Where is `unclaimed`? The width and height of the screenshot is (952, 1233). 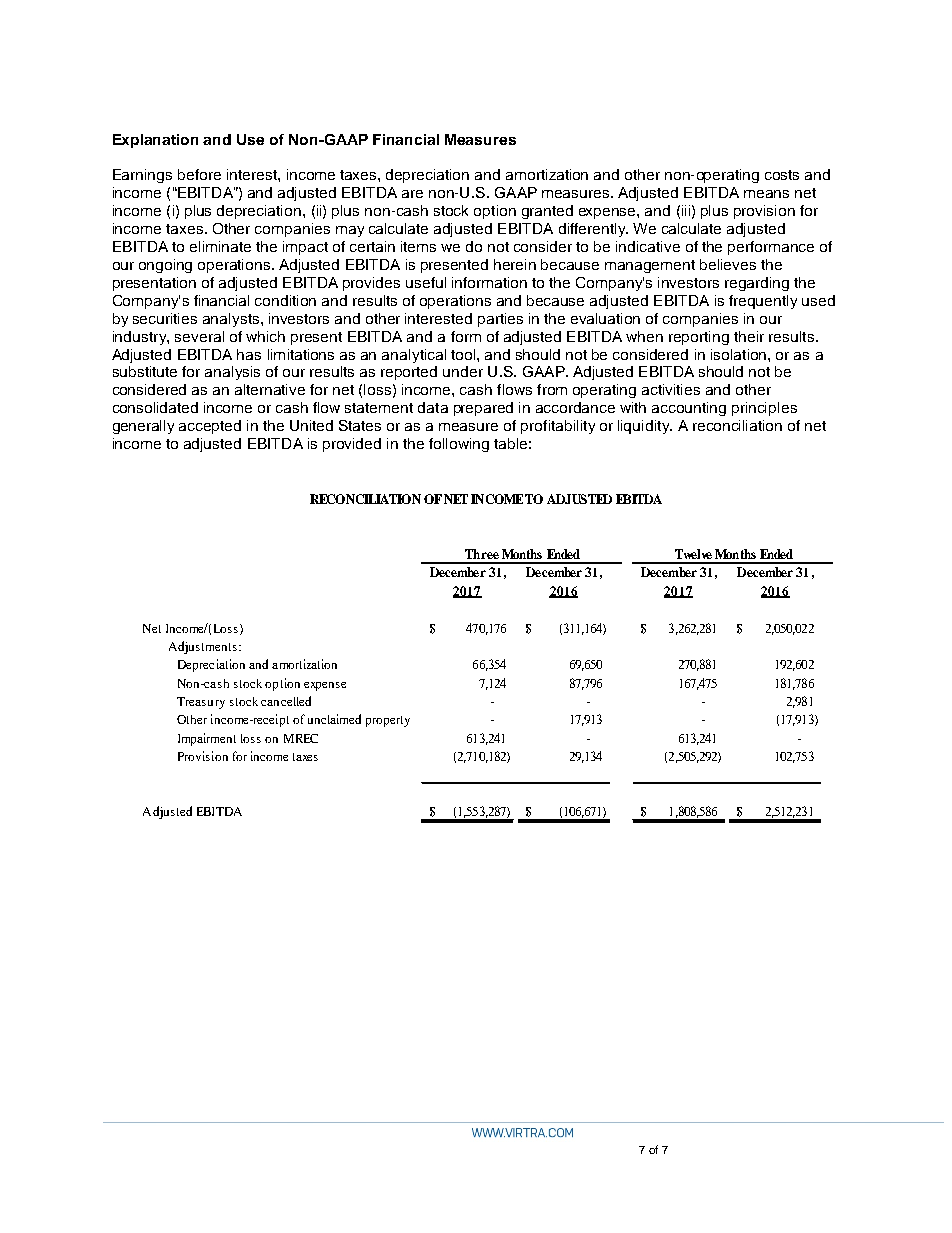 unclaimed is located at coordinates (334, 719).
